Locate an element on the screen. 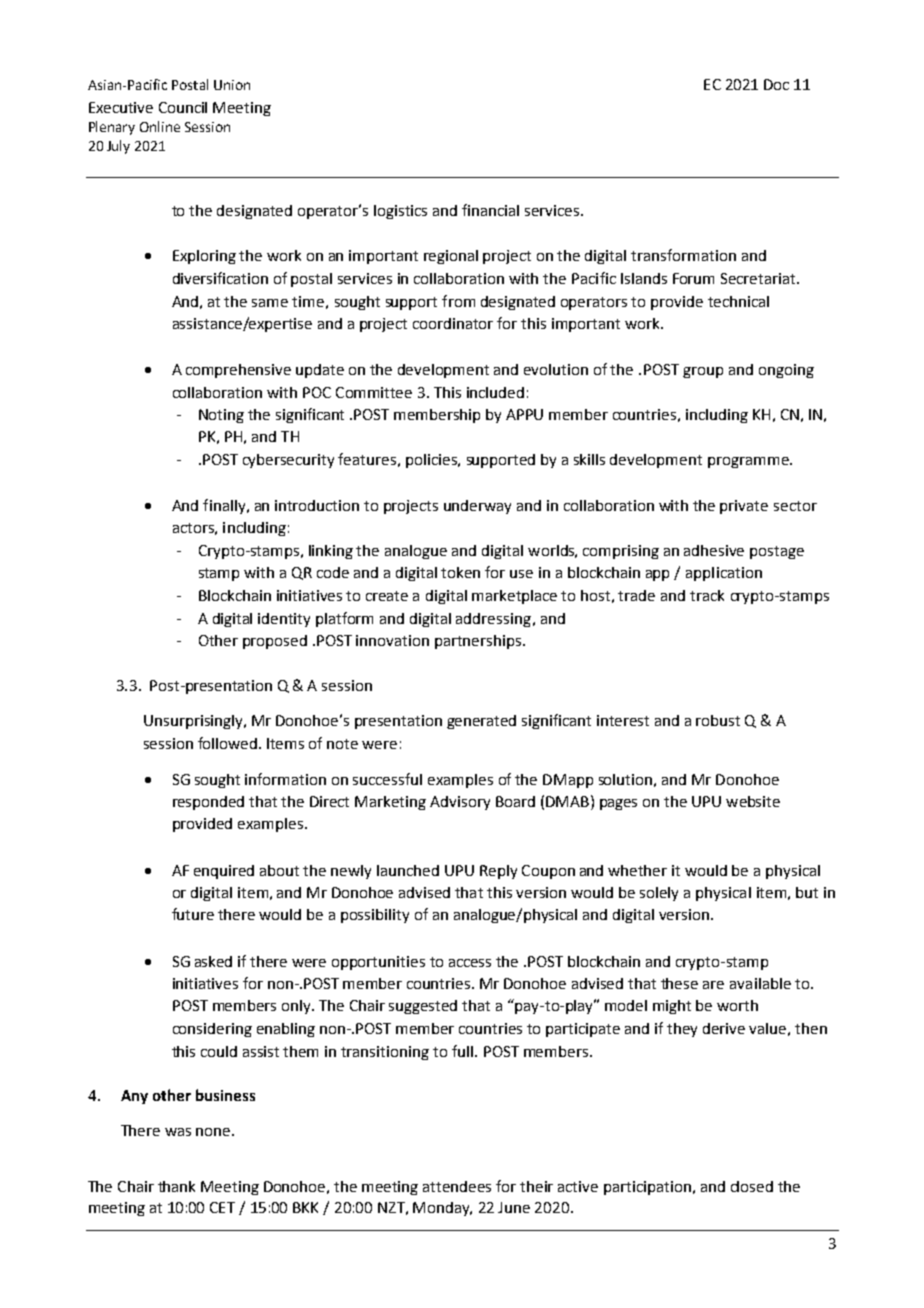  responded is located at coordinates (208, 803).
